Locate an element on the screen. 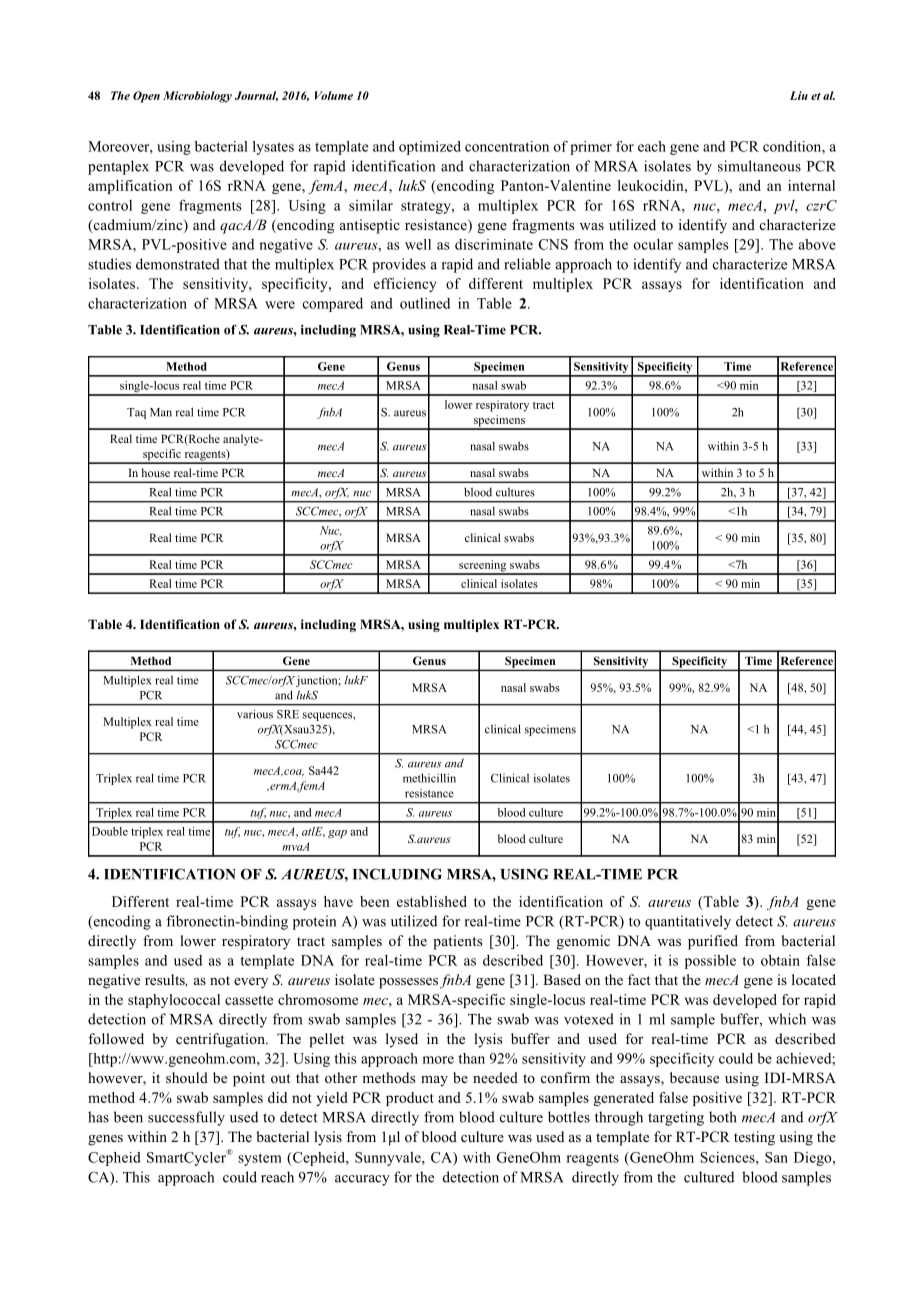 This screenshot has height=1308, width=924. optimized is located at coordinates (430, 148).
